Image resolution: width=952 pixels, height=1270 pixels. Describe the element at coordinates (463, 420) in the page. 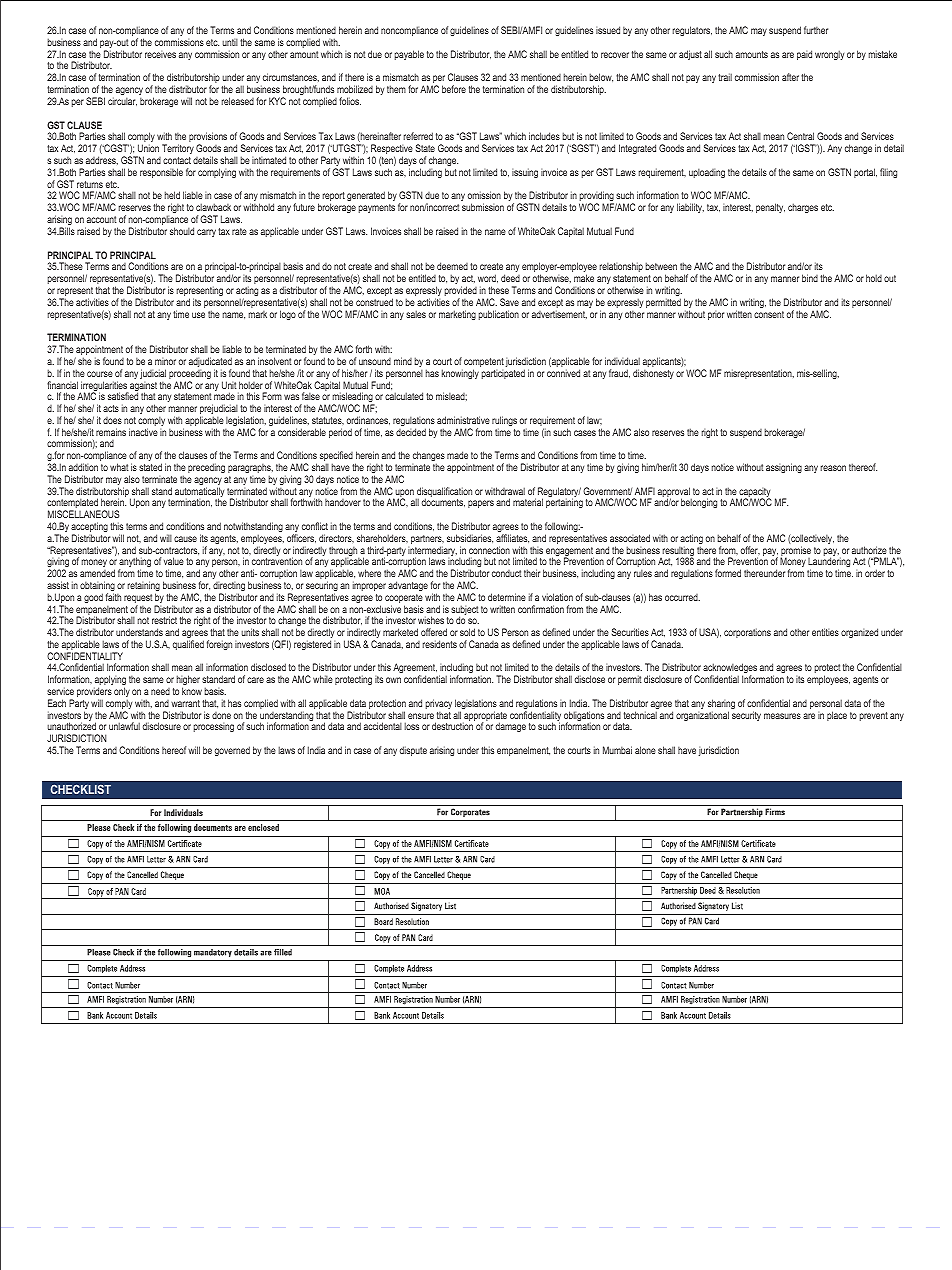

I see `administrative` at that location.
